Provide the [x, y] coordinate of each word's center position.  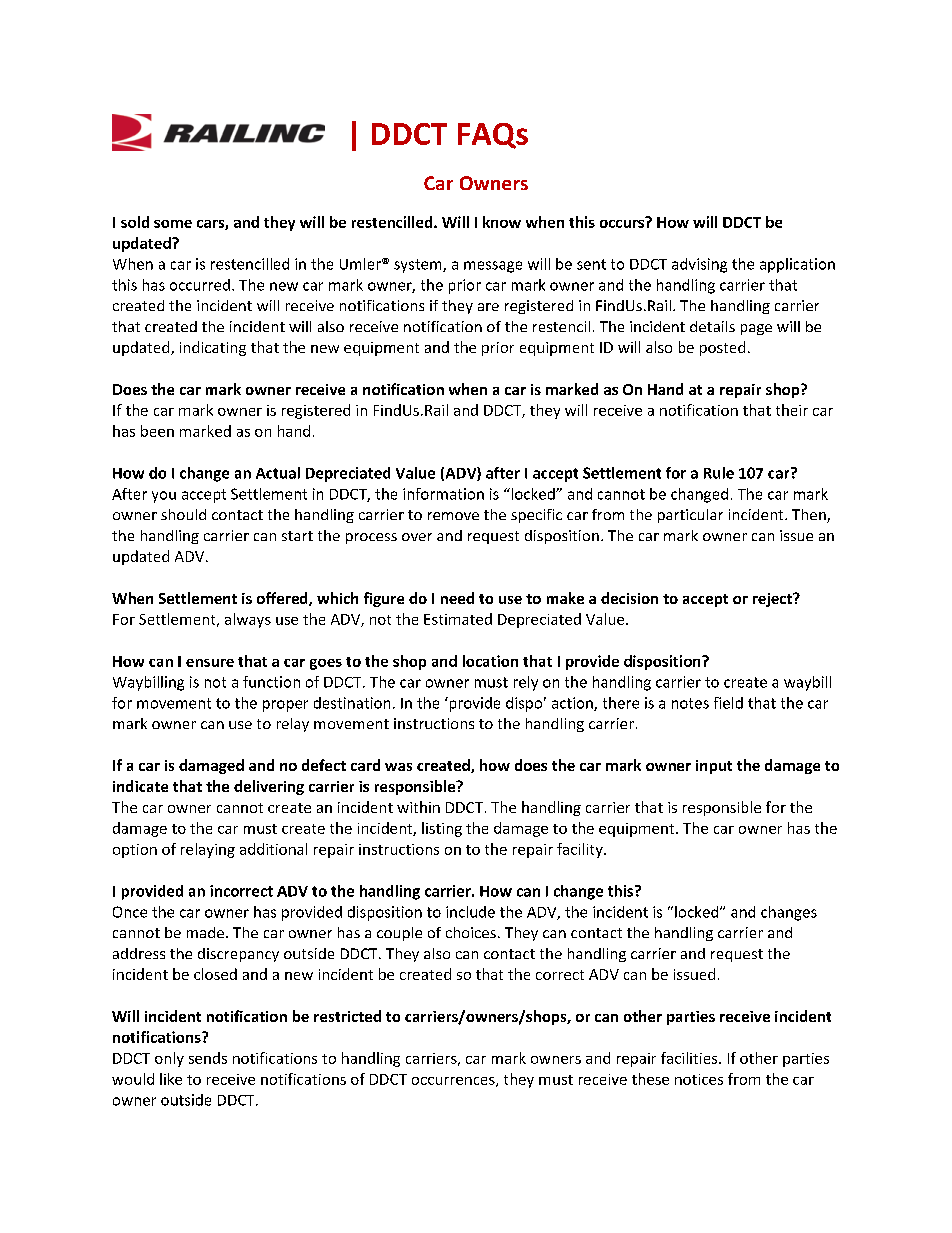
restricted [347, 1016]
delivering [269, 787]
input [714, 767]
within [418, 807]
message [493, 267]
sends [208, 1058]
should [183, 514]
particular [690, 516]
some [173, 224]
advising [699, 265]
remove [453, 516]
